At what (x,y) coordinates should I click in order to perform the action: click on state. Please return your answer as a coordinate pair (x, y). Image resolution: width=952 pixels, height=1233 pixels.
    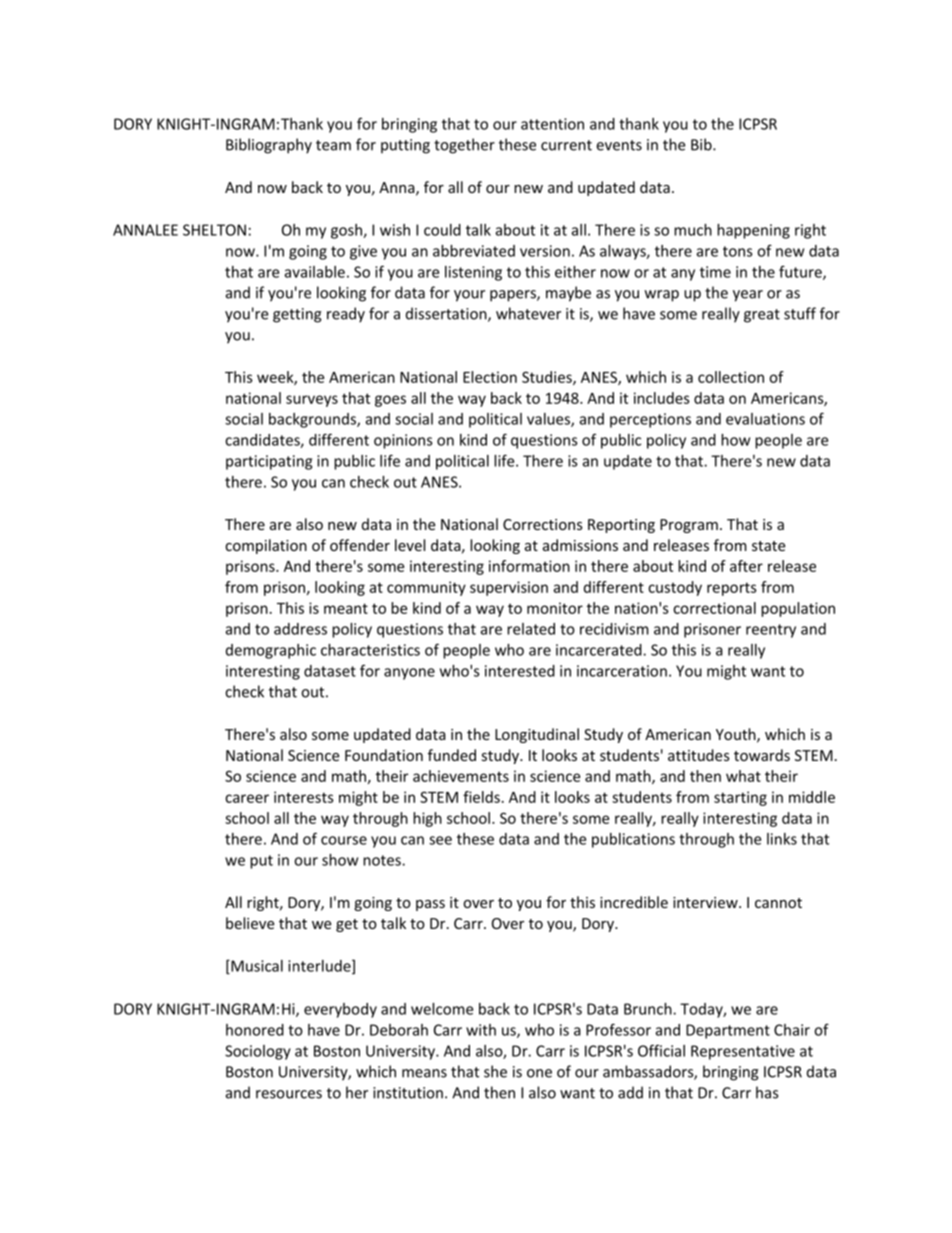
    Looking at the image, I should click on (768, 546).
